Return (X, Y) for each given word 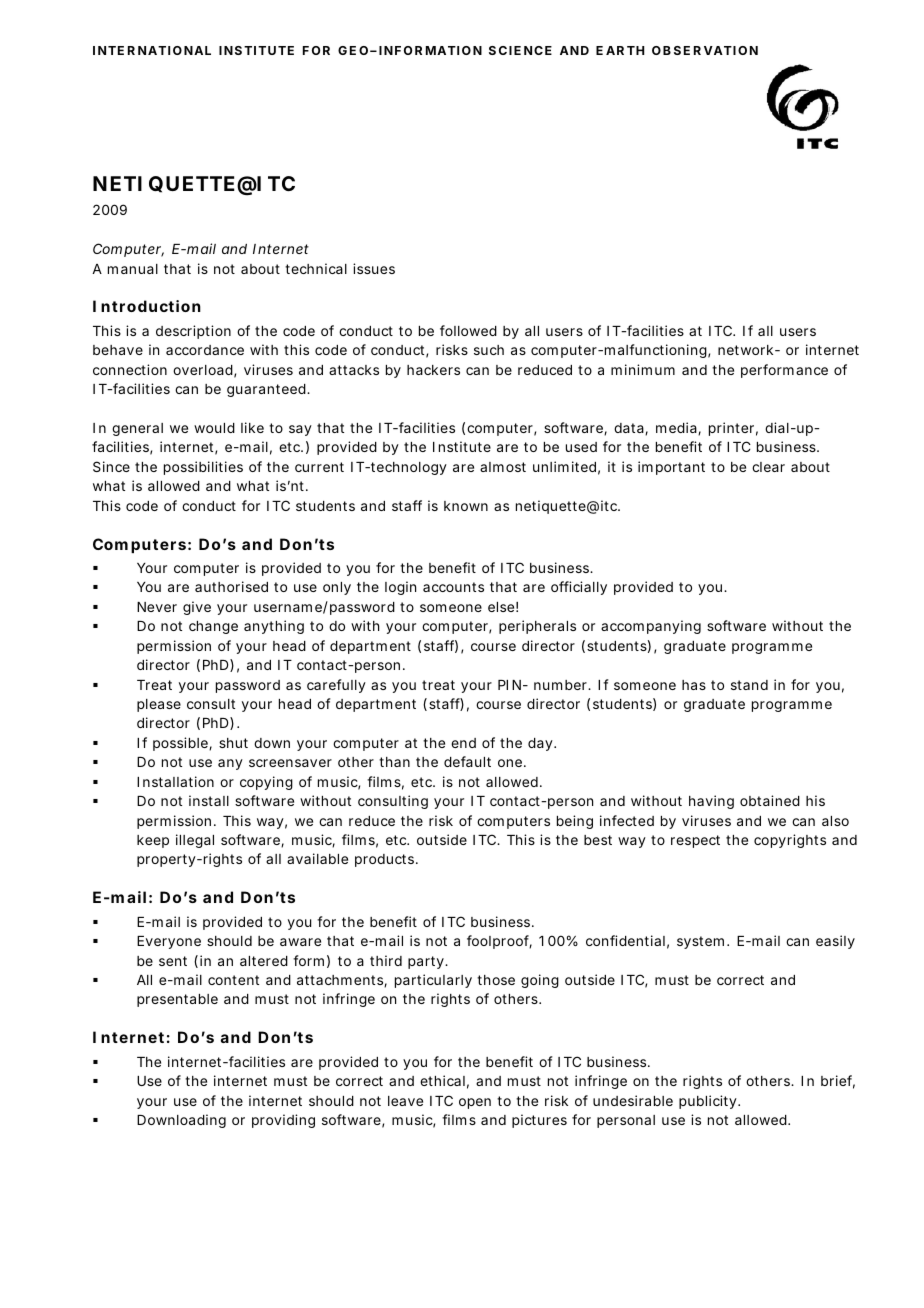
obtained (770, 800)
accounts (453, 587)
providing (283, 1121)
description (193, 332)
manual (133, 269)
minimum (643, 369)
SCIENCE (520, 50)
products (386, 860)
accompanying (651, 627)
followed (468, 330)
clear (768, 467)
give (197, 608)
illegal (195, 841)
